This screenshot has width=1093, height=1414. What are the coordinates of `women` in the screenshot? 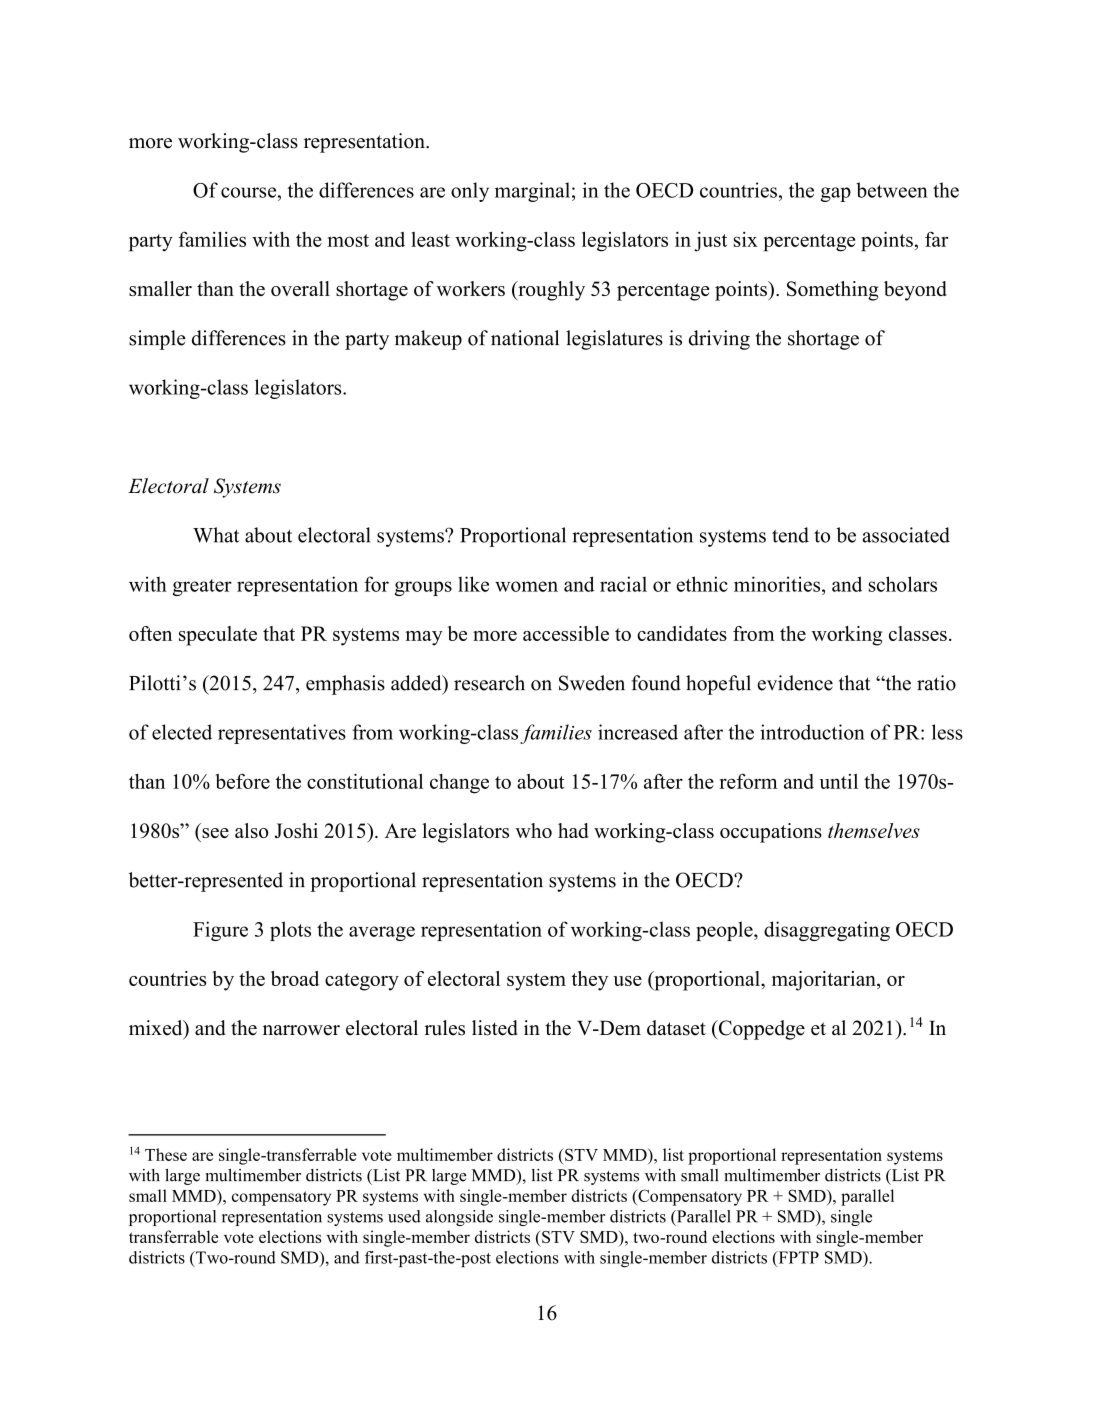 It's located at (526, 586).
